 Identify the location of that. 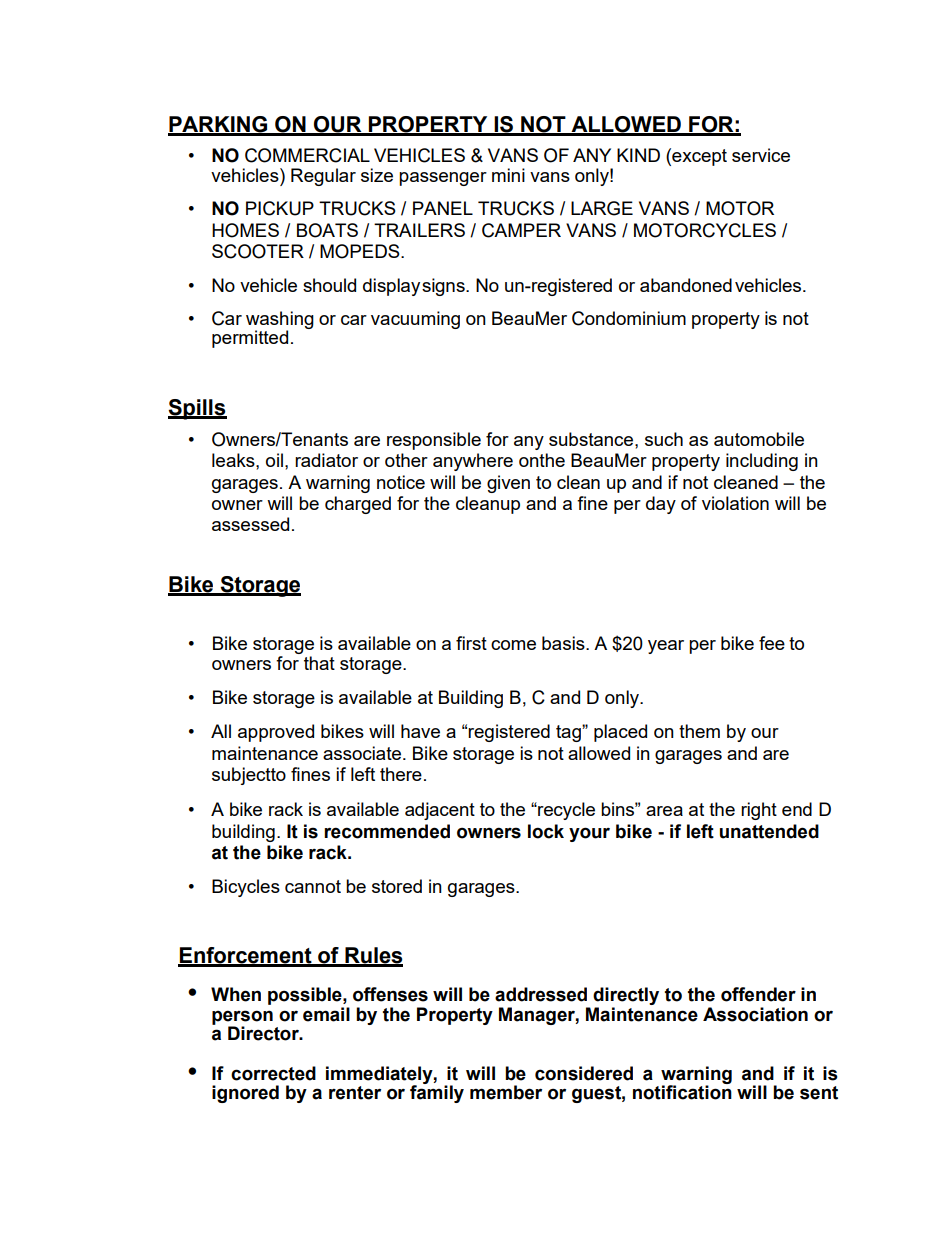
(319, 663).
